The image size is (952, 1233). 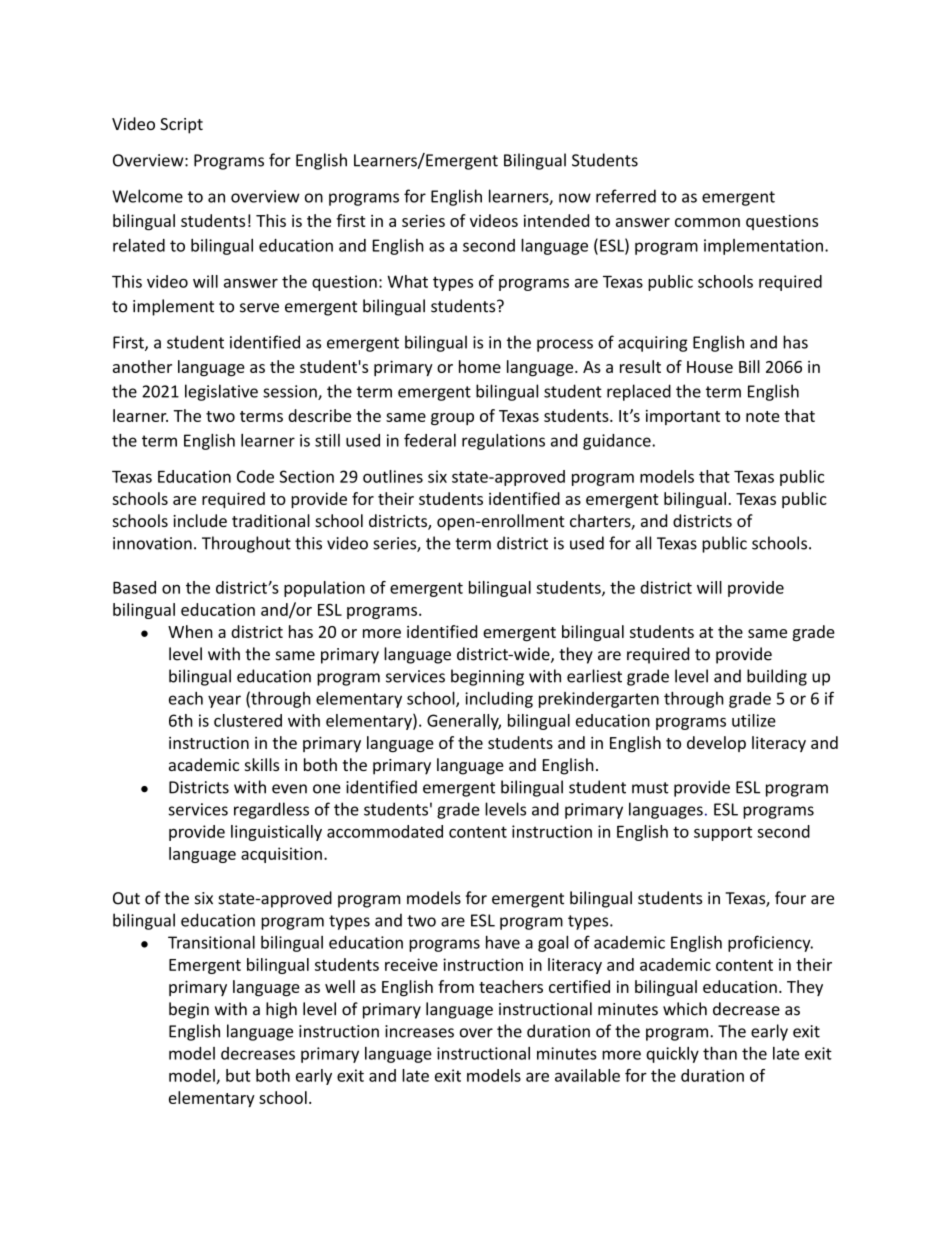 I want to click on increases, so click(x=419, y=1031).
